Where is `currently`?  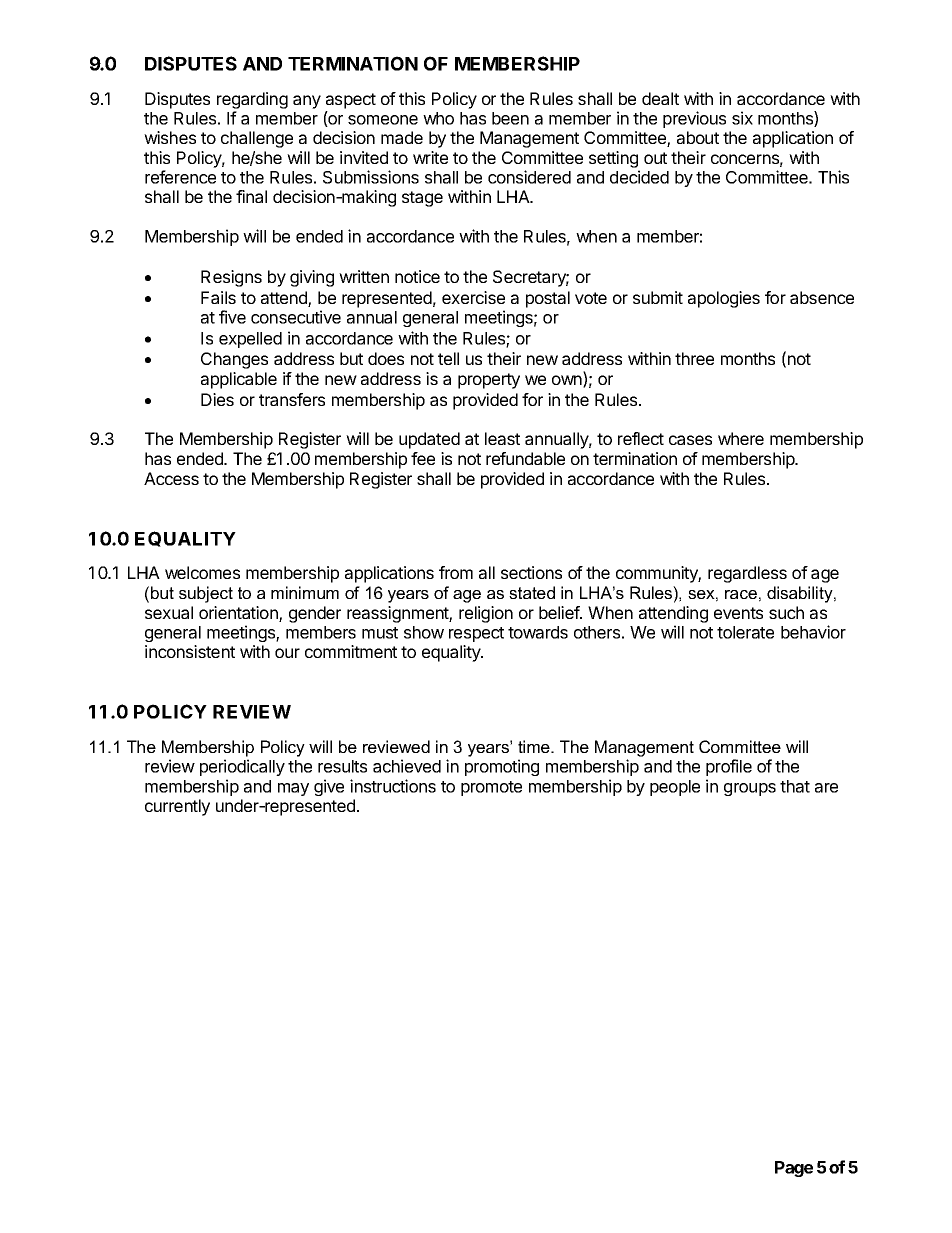
currently is located at coordinates (177, 807).
